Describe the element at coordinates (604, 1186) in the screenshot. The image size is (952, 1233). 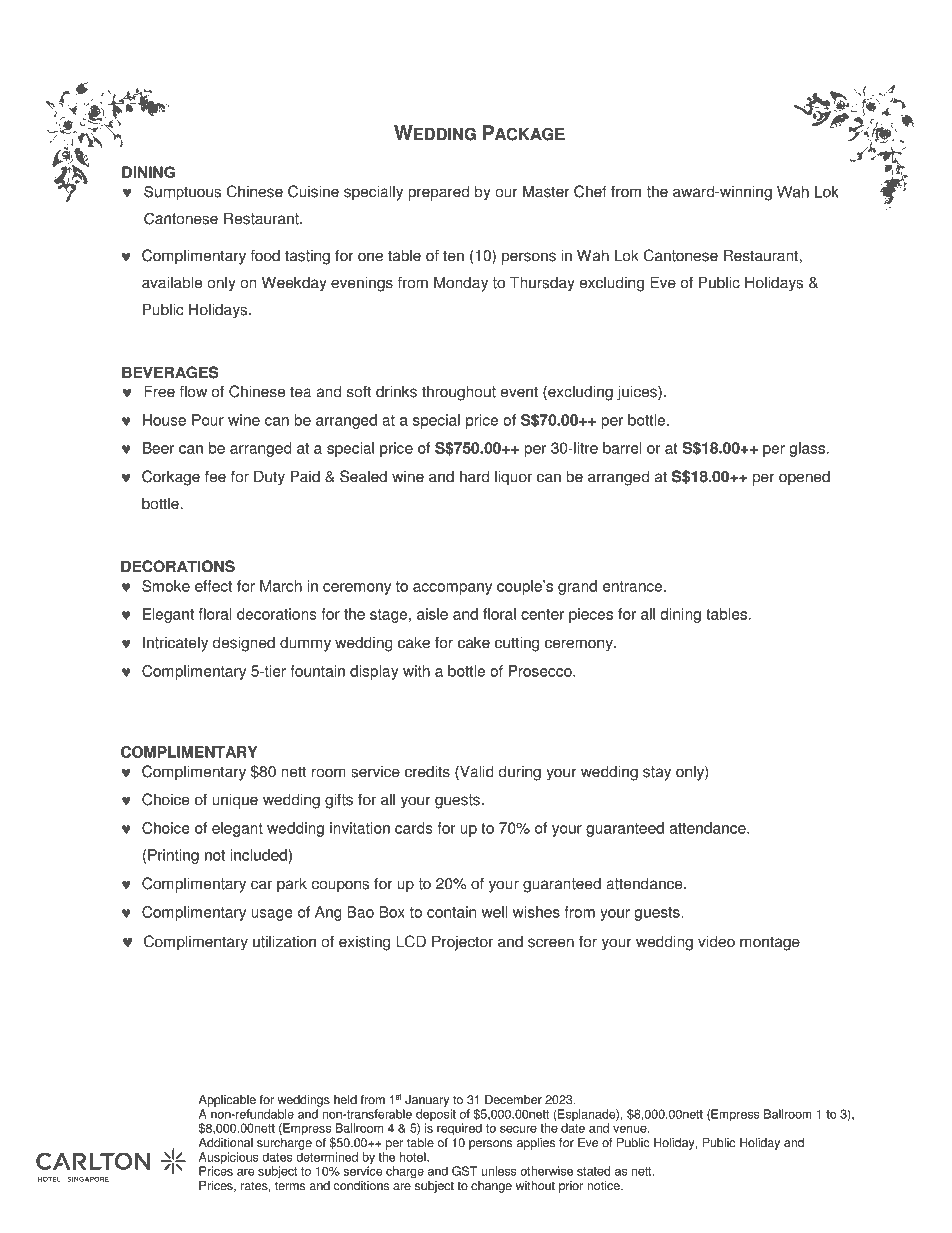
I see `notice` at that location.
